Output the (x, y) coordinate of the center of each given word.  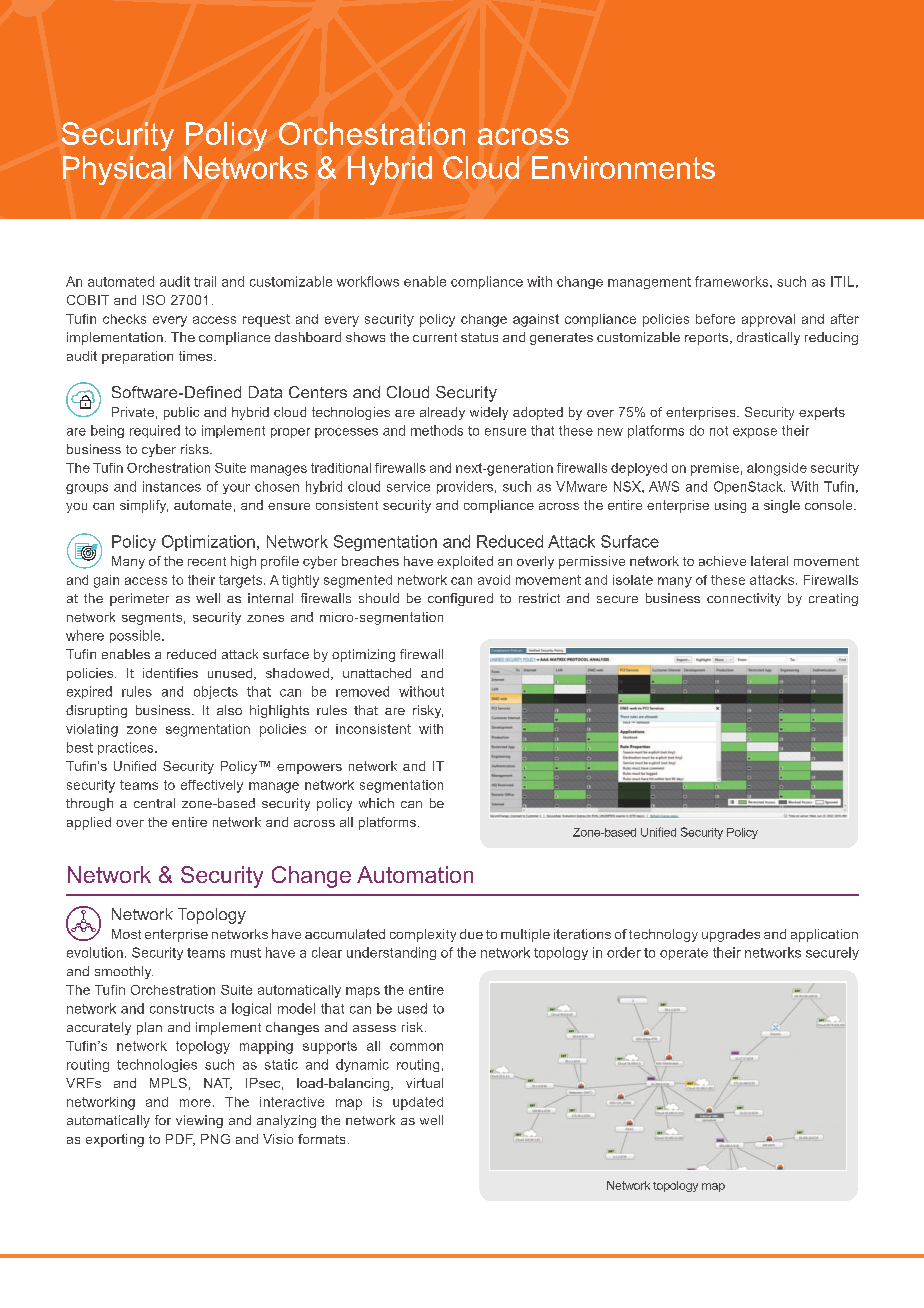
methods (437, 430)
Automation (415, 874)
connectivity (744, 599)
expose (755, 433)
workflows (368, 281)
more (195, 1103)
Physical (117, 170)
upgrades (731, 935)
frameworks (733, 281)
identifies (170, 673)
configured (460, 599)
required (155, 431)
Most (126, 934)
